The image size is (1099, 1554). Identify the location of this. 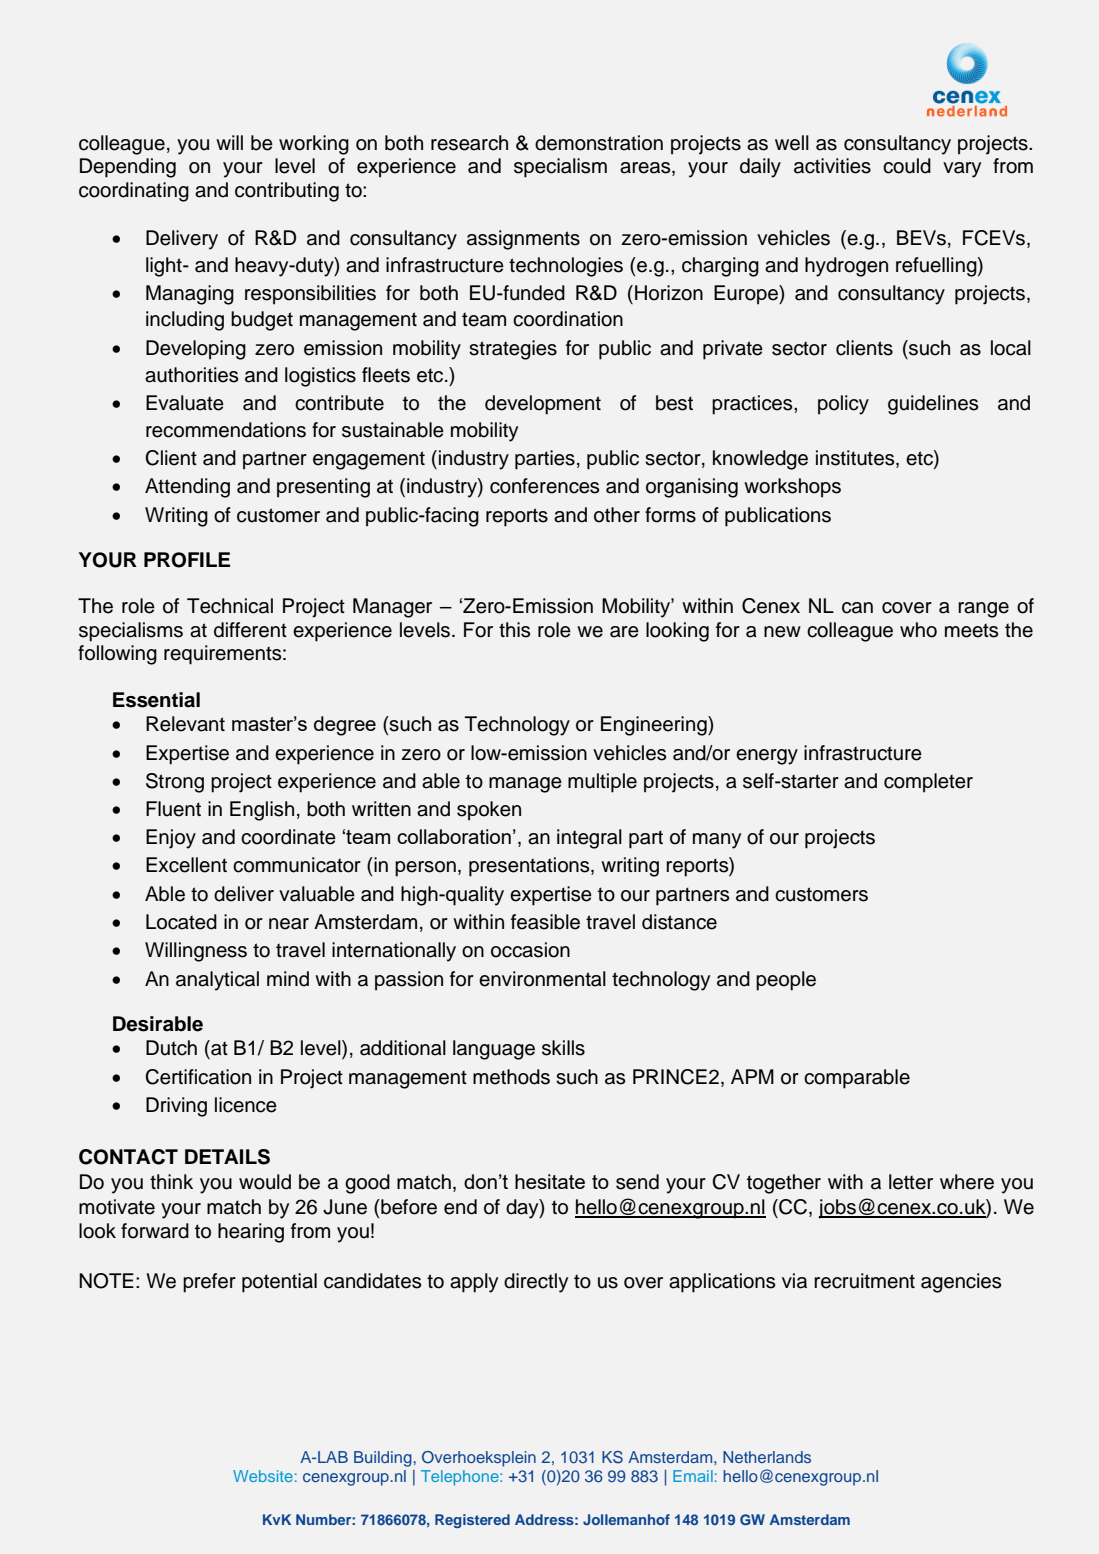
(514, 630).
